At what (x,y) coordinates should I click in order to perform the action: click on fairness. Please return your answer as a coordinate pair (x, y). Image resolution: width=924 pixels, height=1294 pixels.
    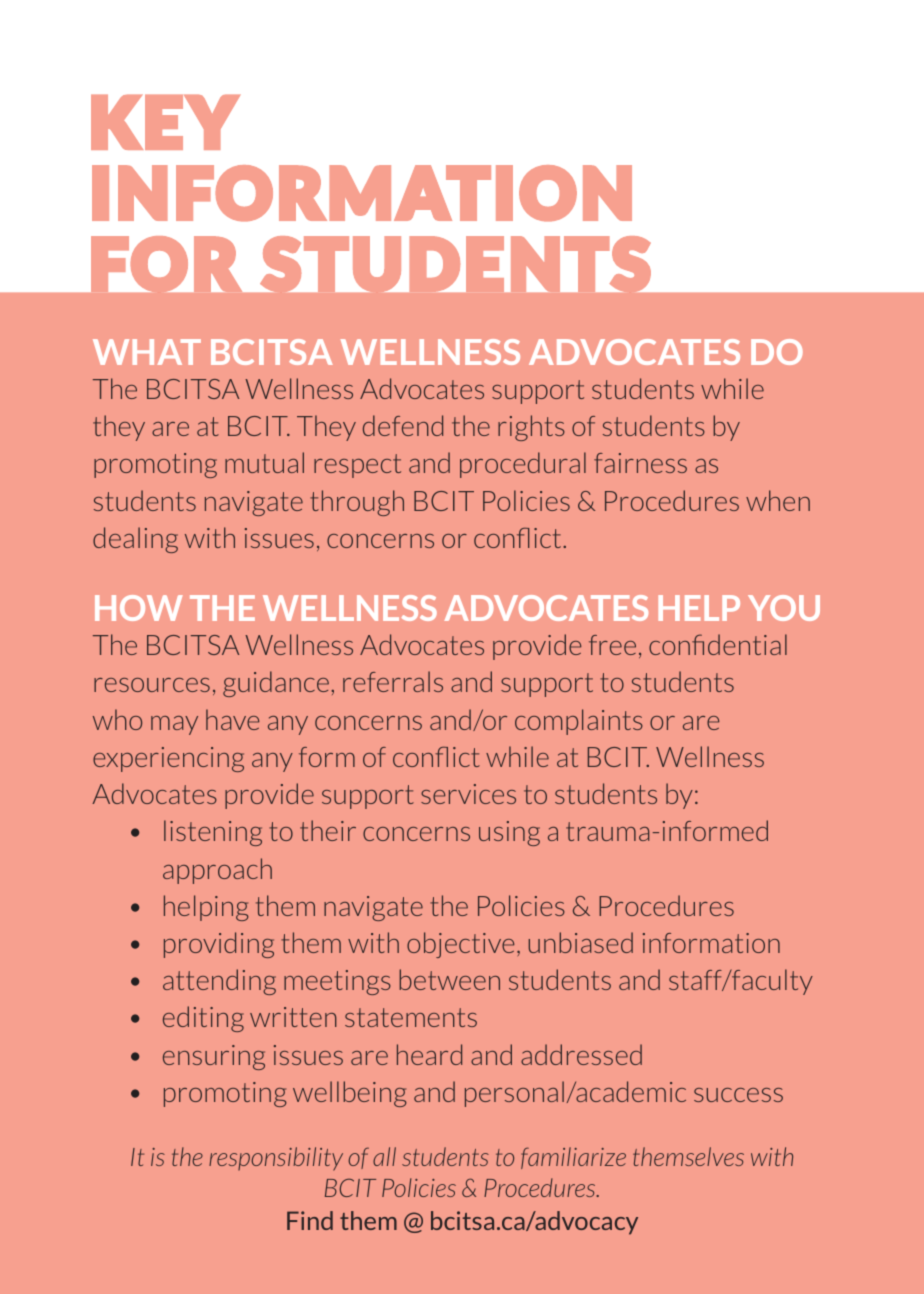
    Looking at the image, I should click on (640, 463).
